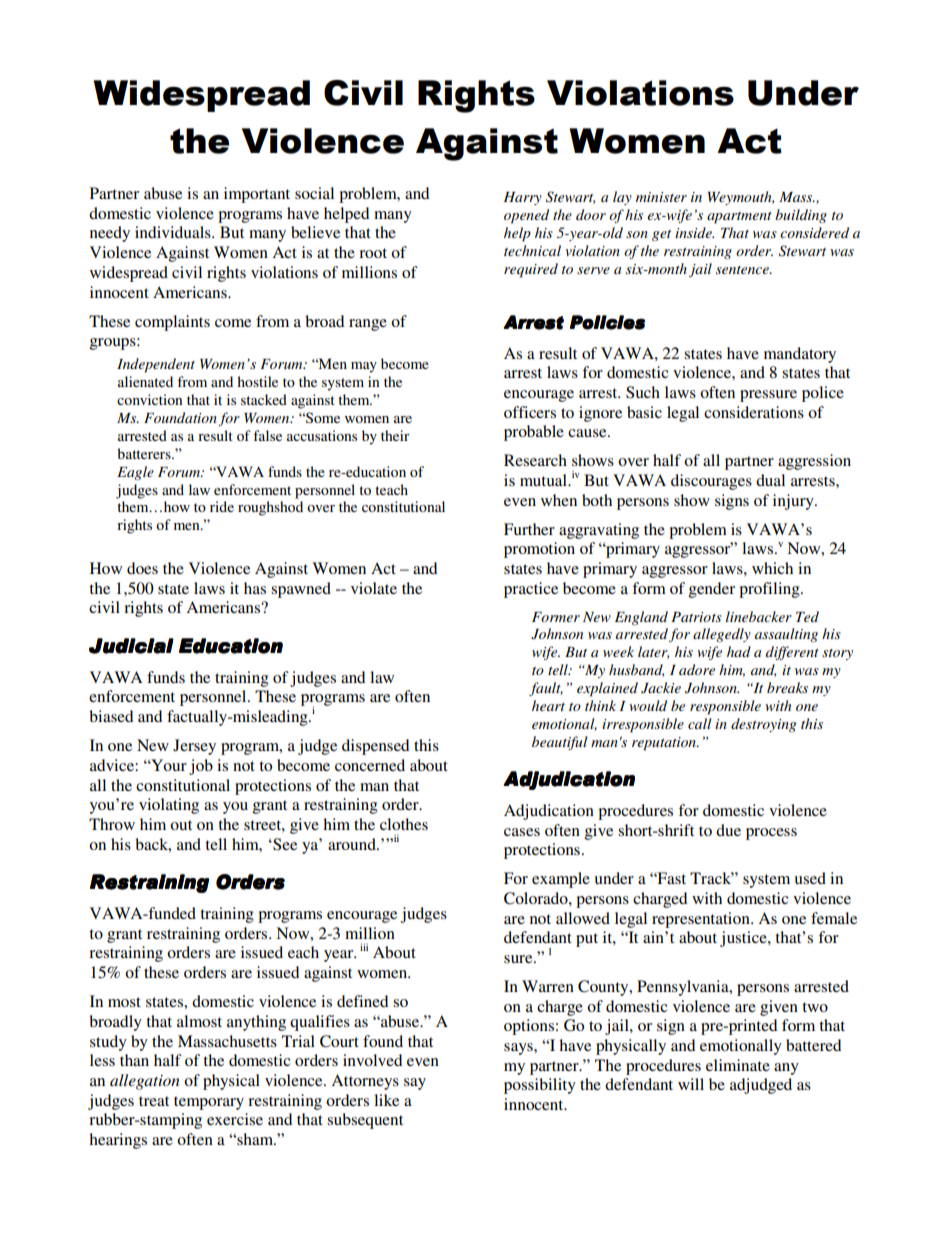 Image resolution: width=952 pixels, height=1233 pixels. I want to click on will, so click(691, 1084).
